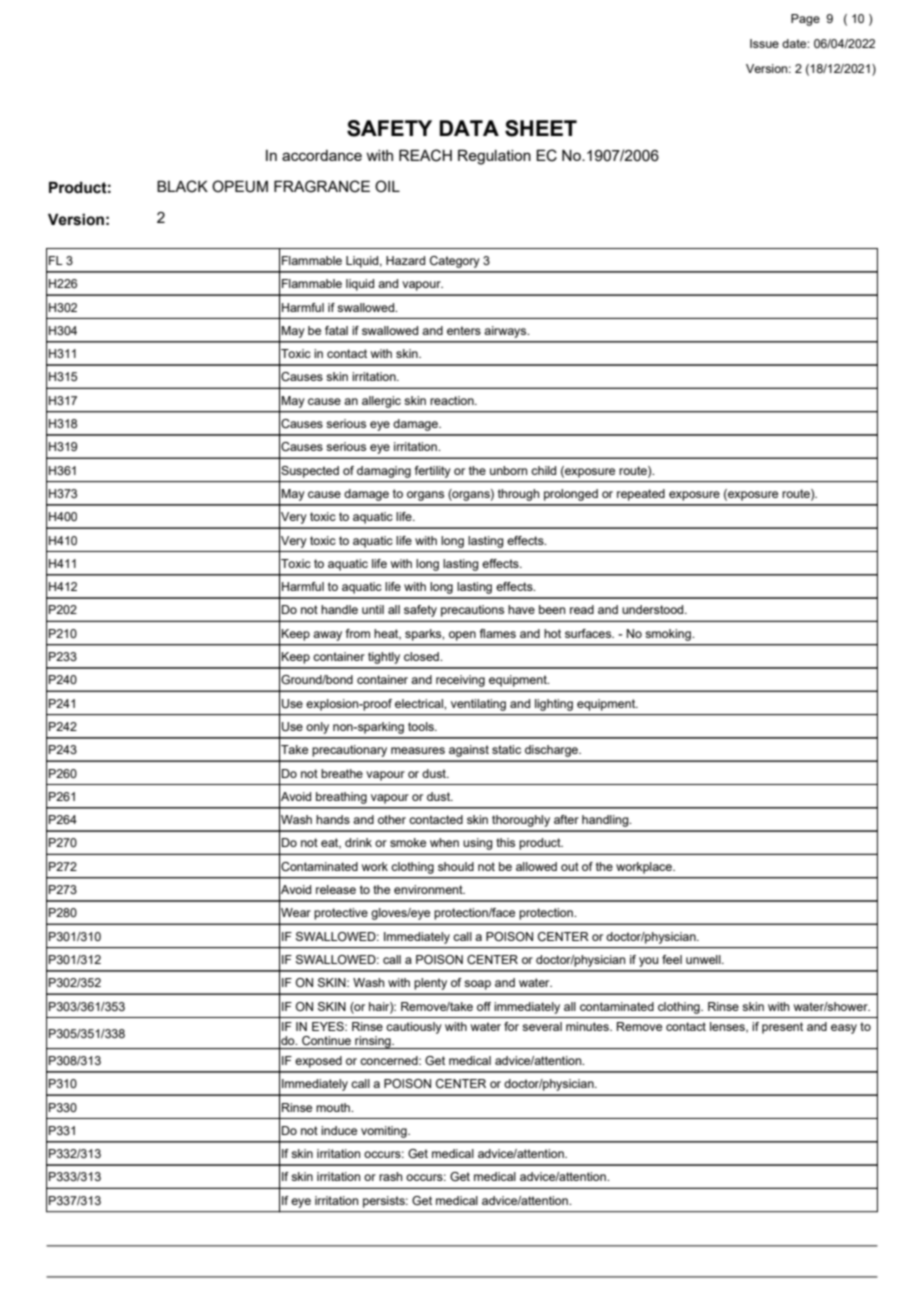  I want to click on vomiting, so click(385, 1132).
